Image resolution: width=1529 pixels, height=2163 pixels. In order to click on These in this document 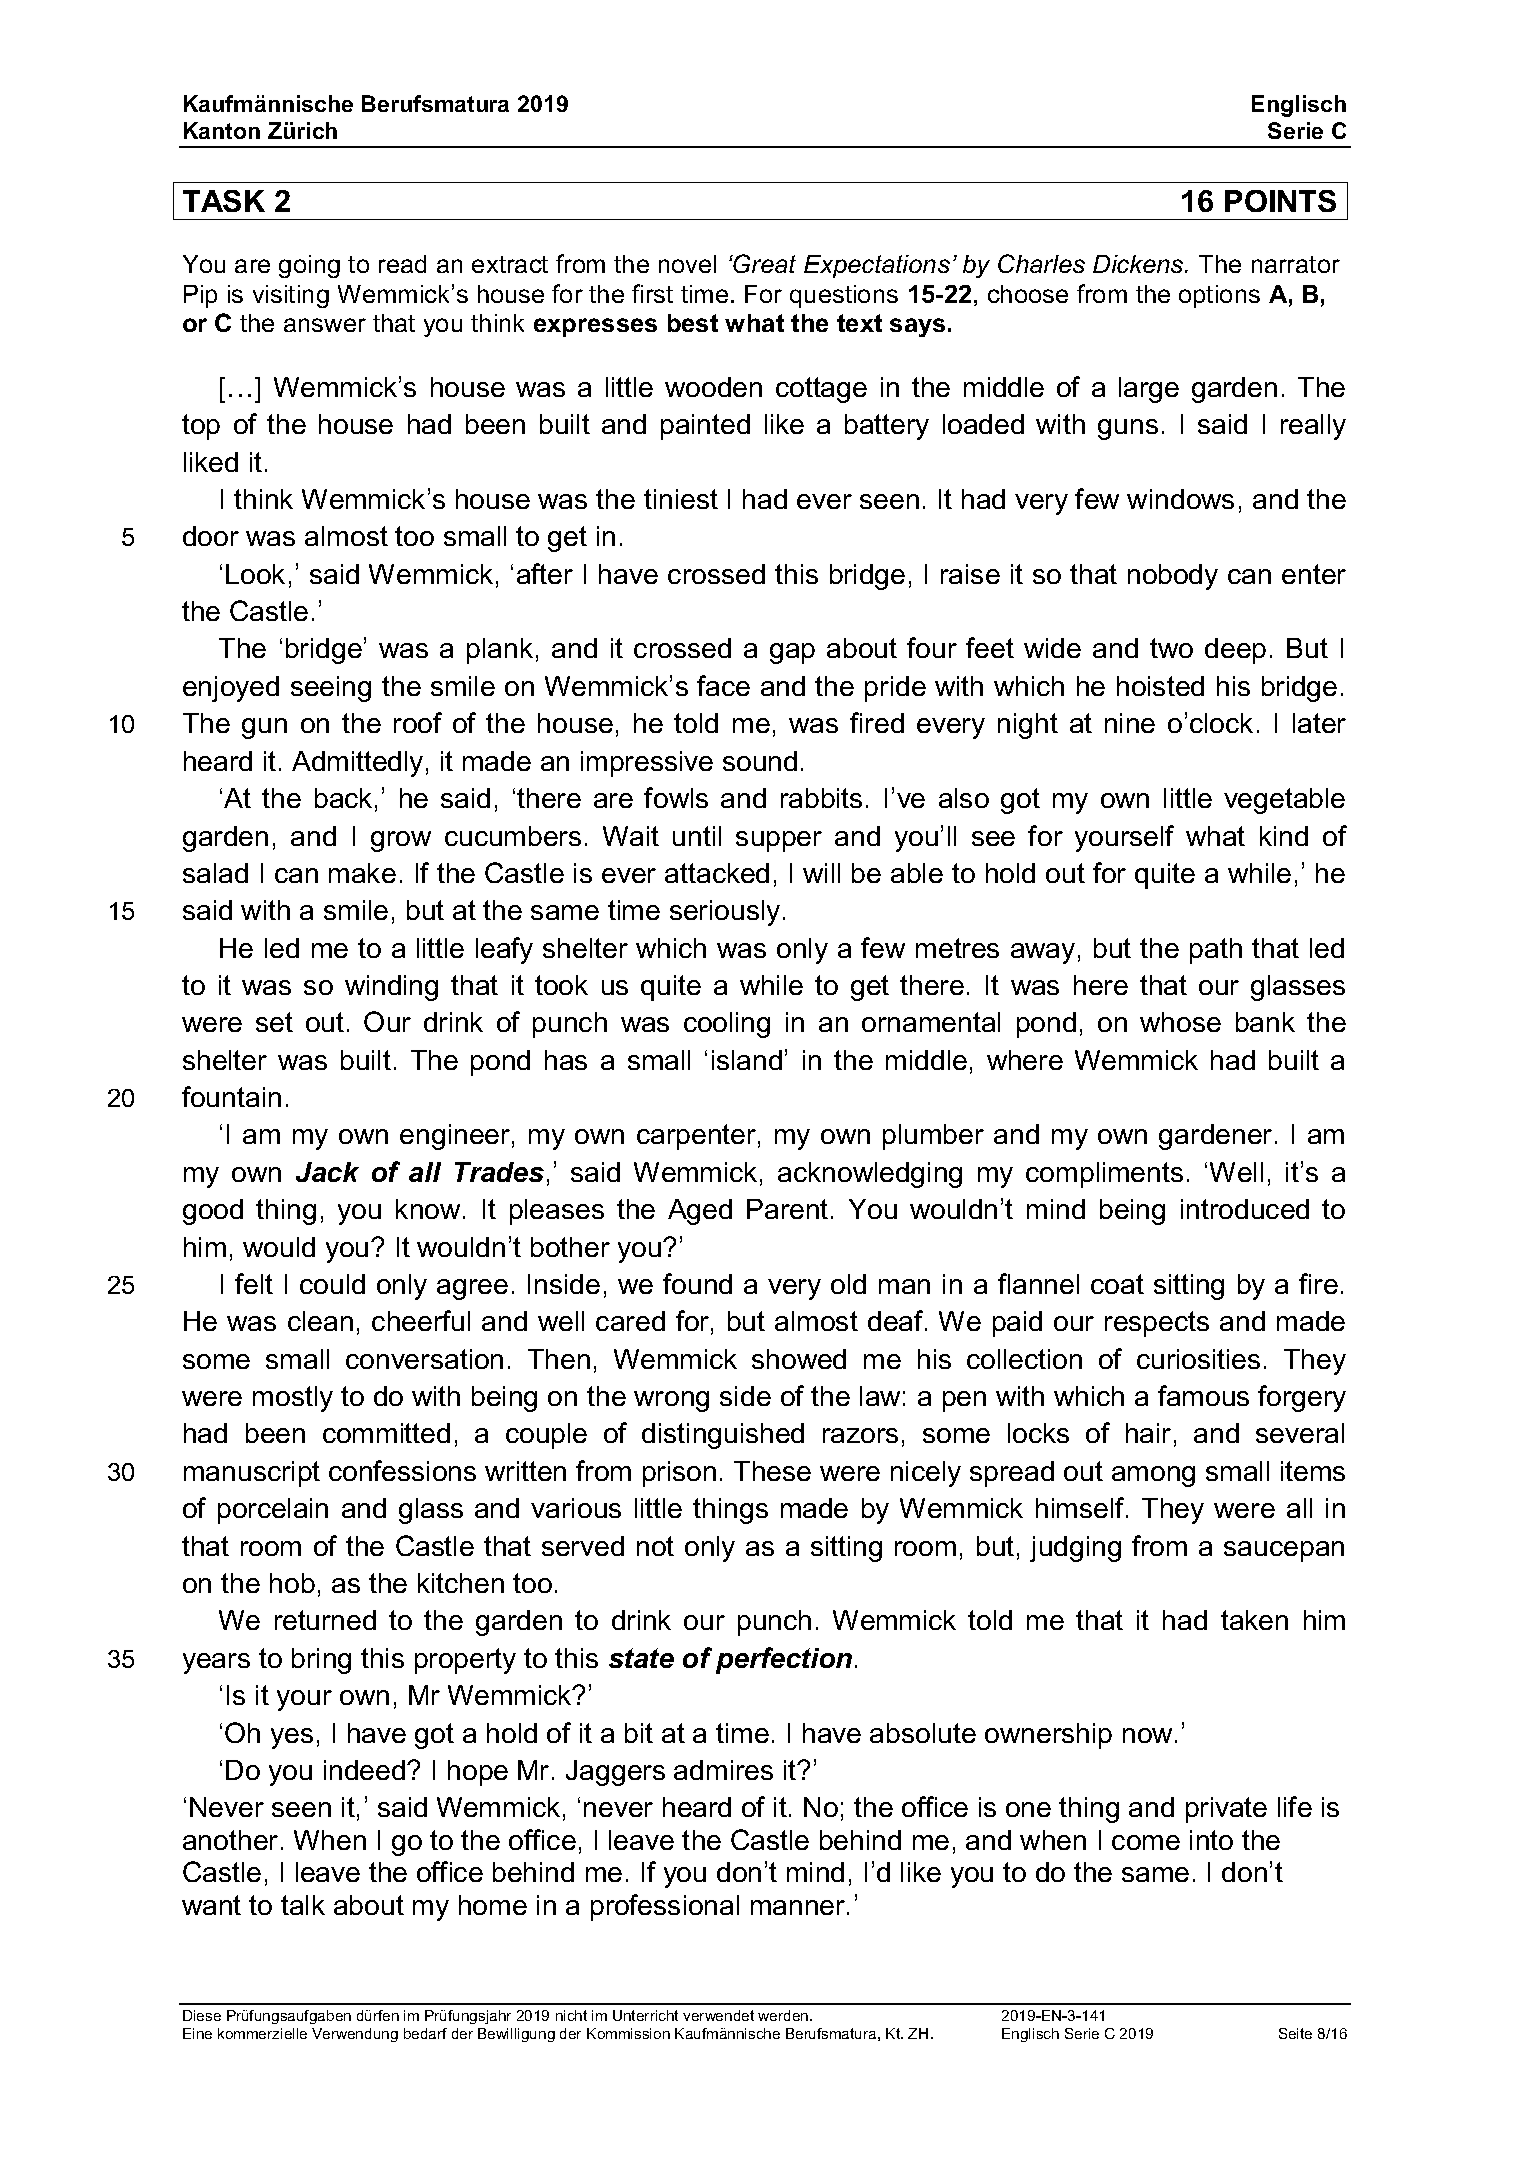, I will do `click(772, 1471)`.
